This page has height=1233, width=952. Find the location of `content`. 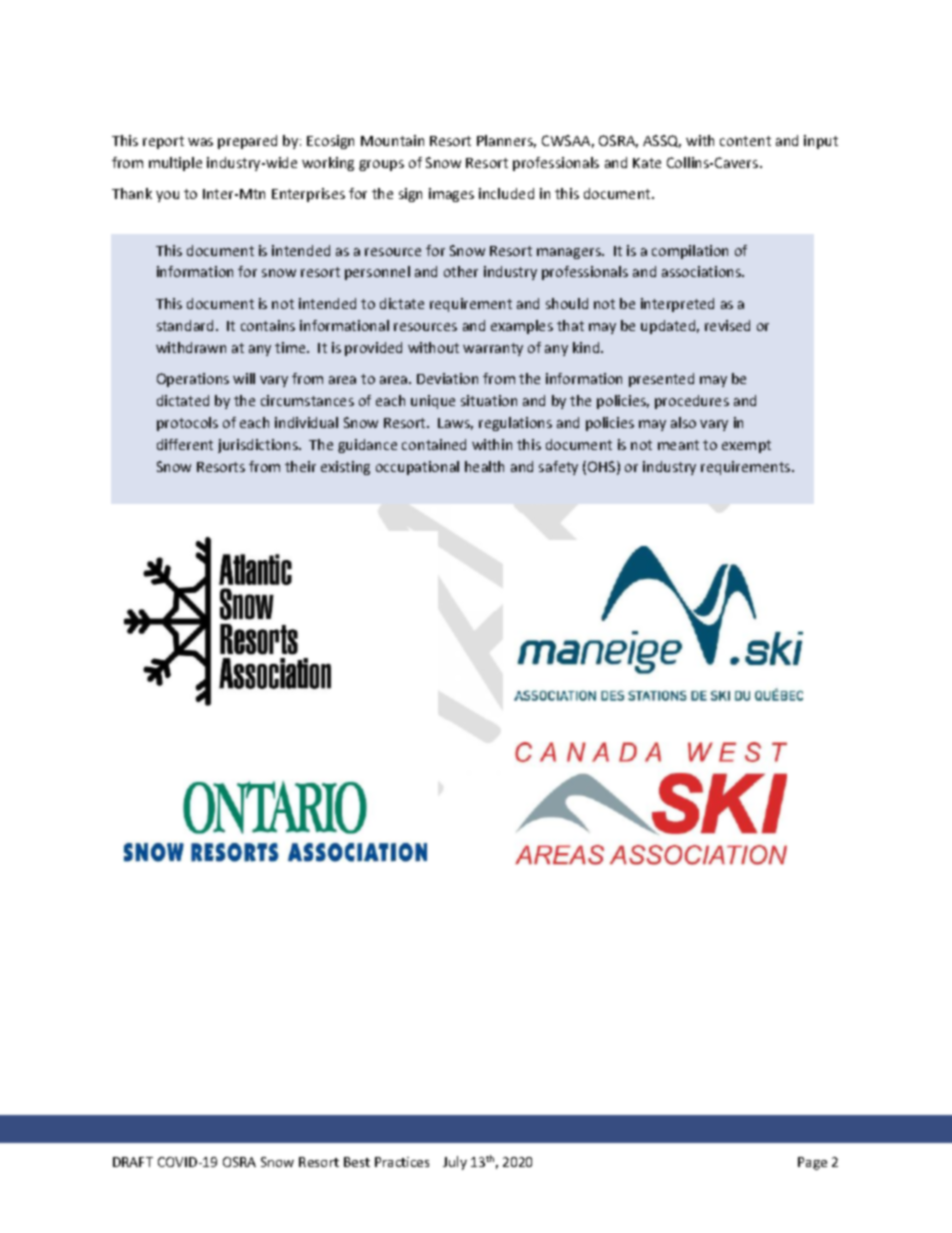

content is located at coordinates (745, 141).
